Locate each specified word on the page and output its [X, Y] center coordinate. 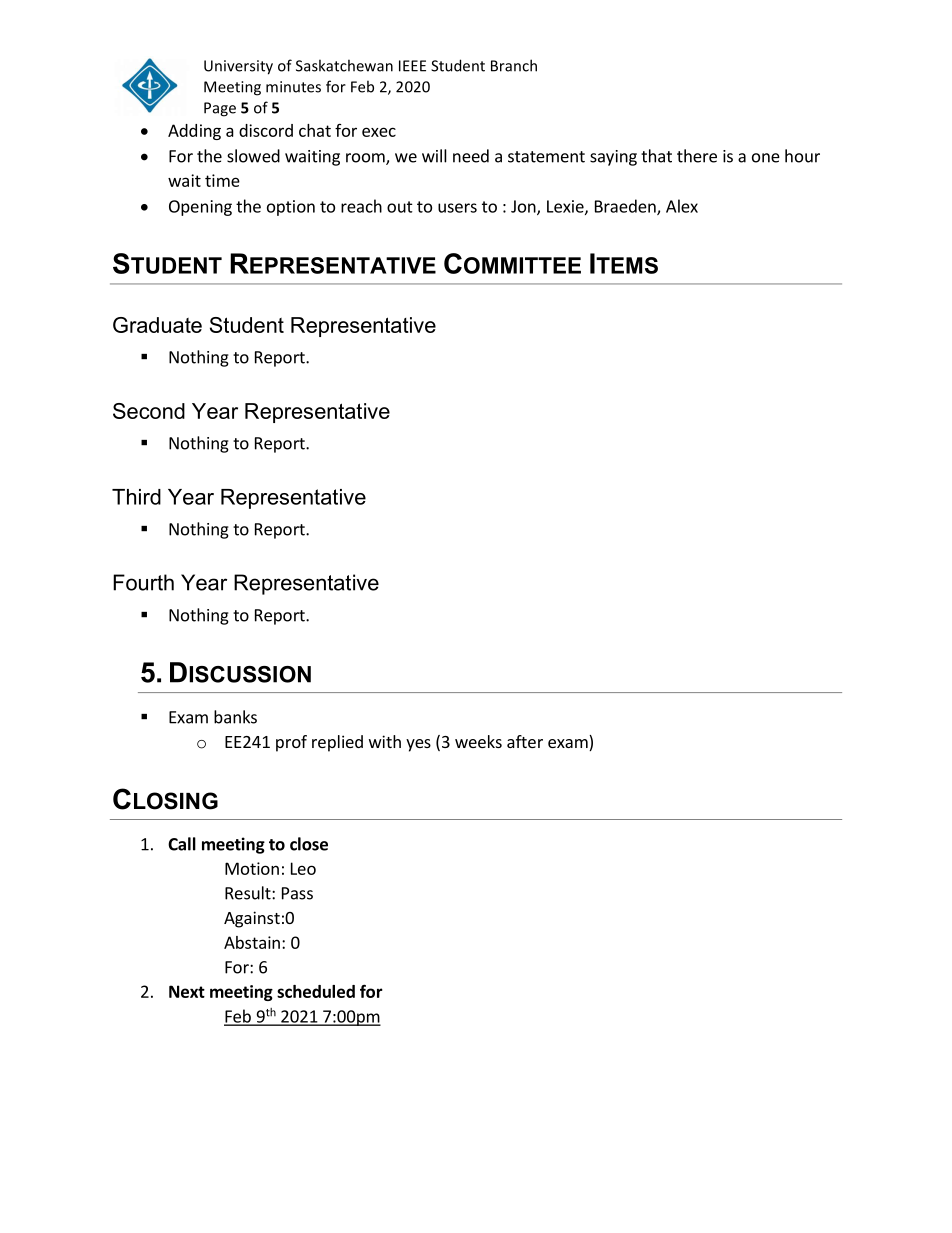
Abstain [252, 942]
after [525, 741]
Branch [514, 65]
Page [220, 109]
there [697, 156]
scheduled [316, 991]
